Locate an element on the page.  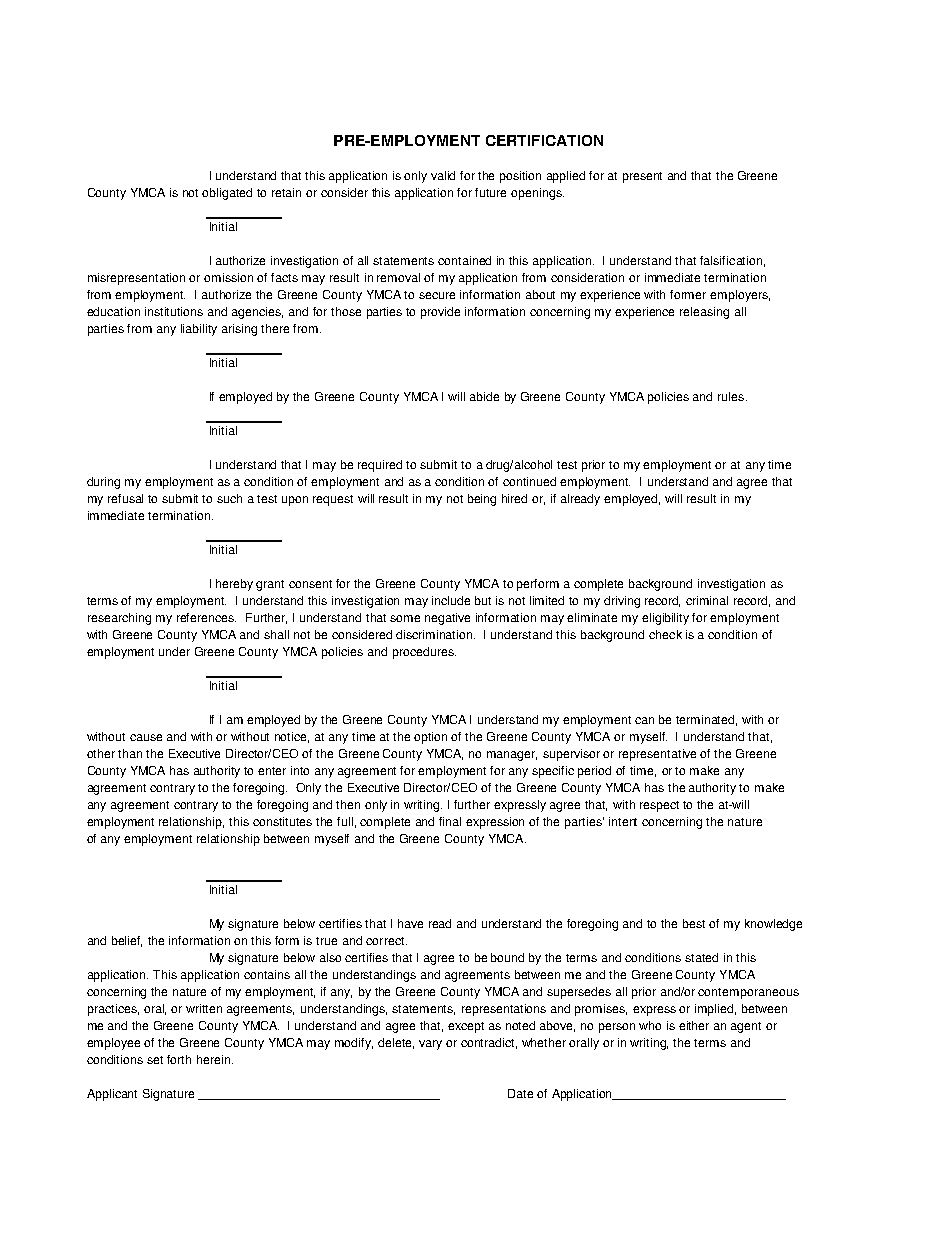
cause is located at coordinates (146, 737).
